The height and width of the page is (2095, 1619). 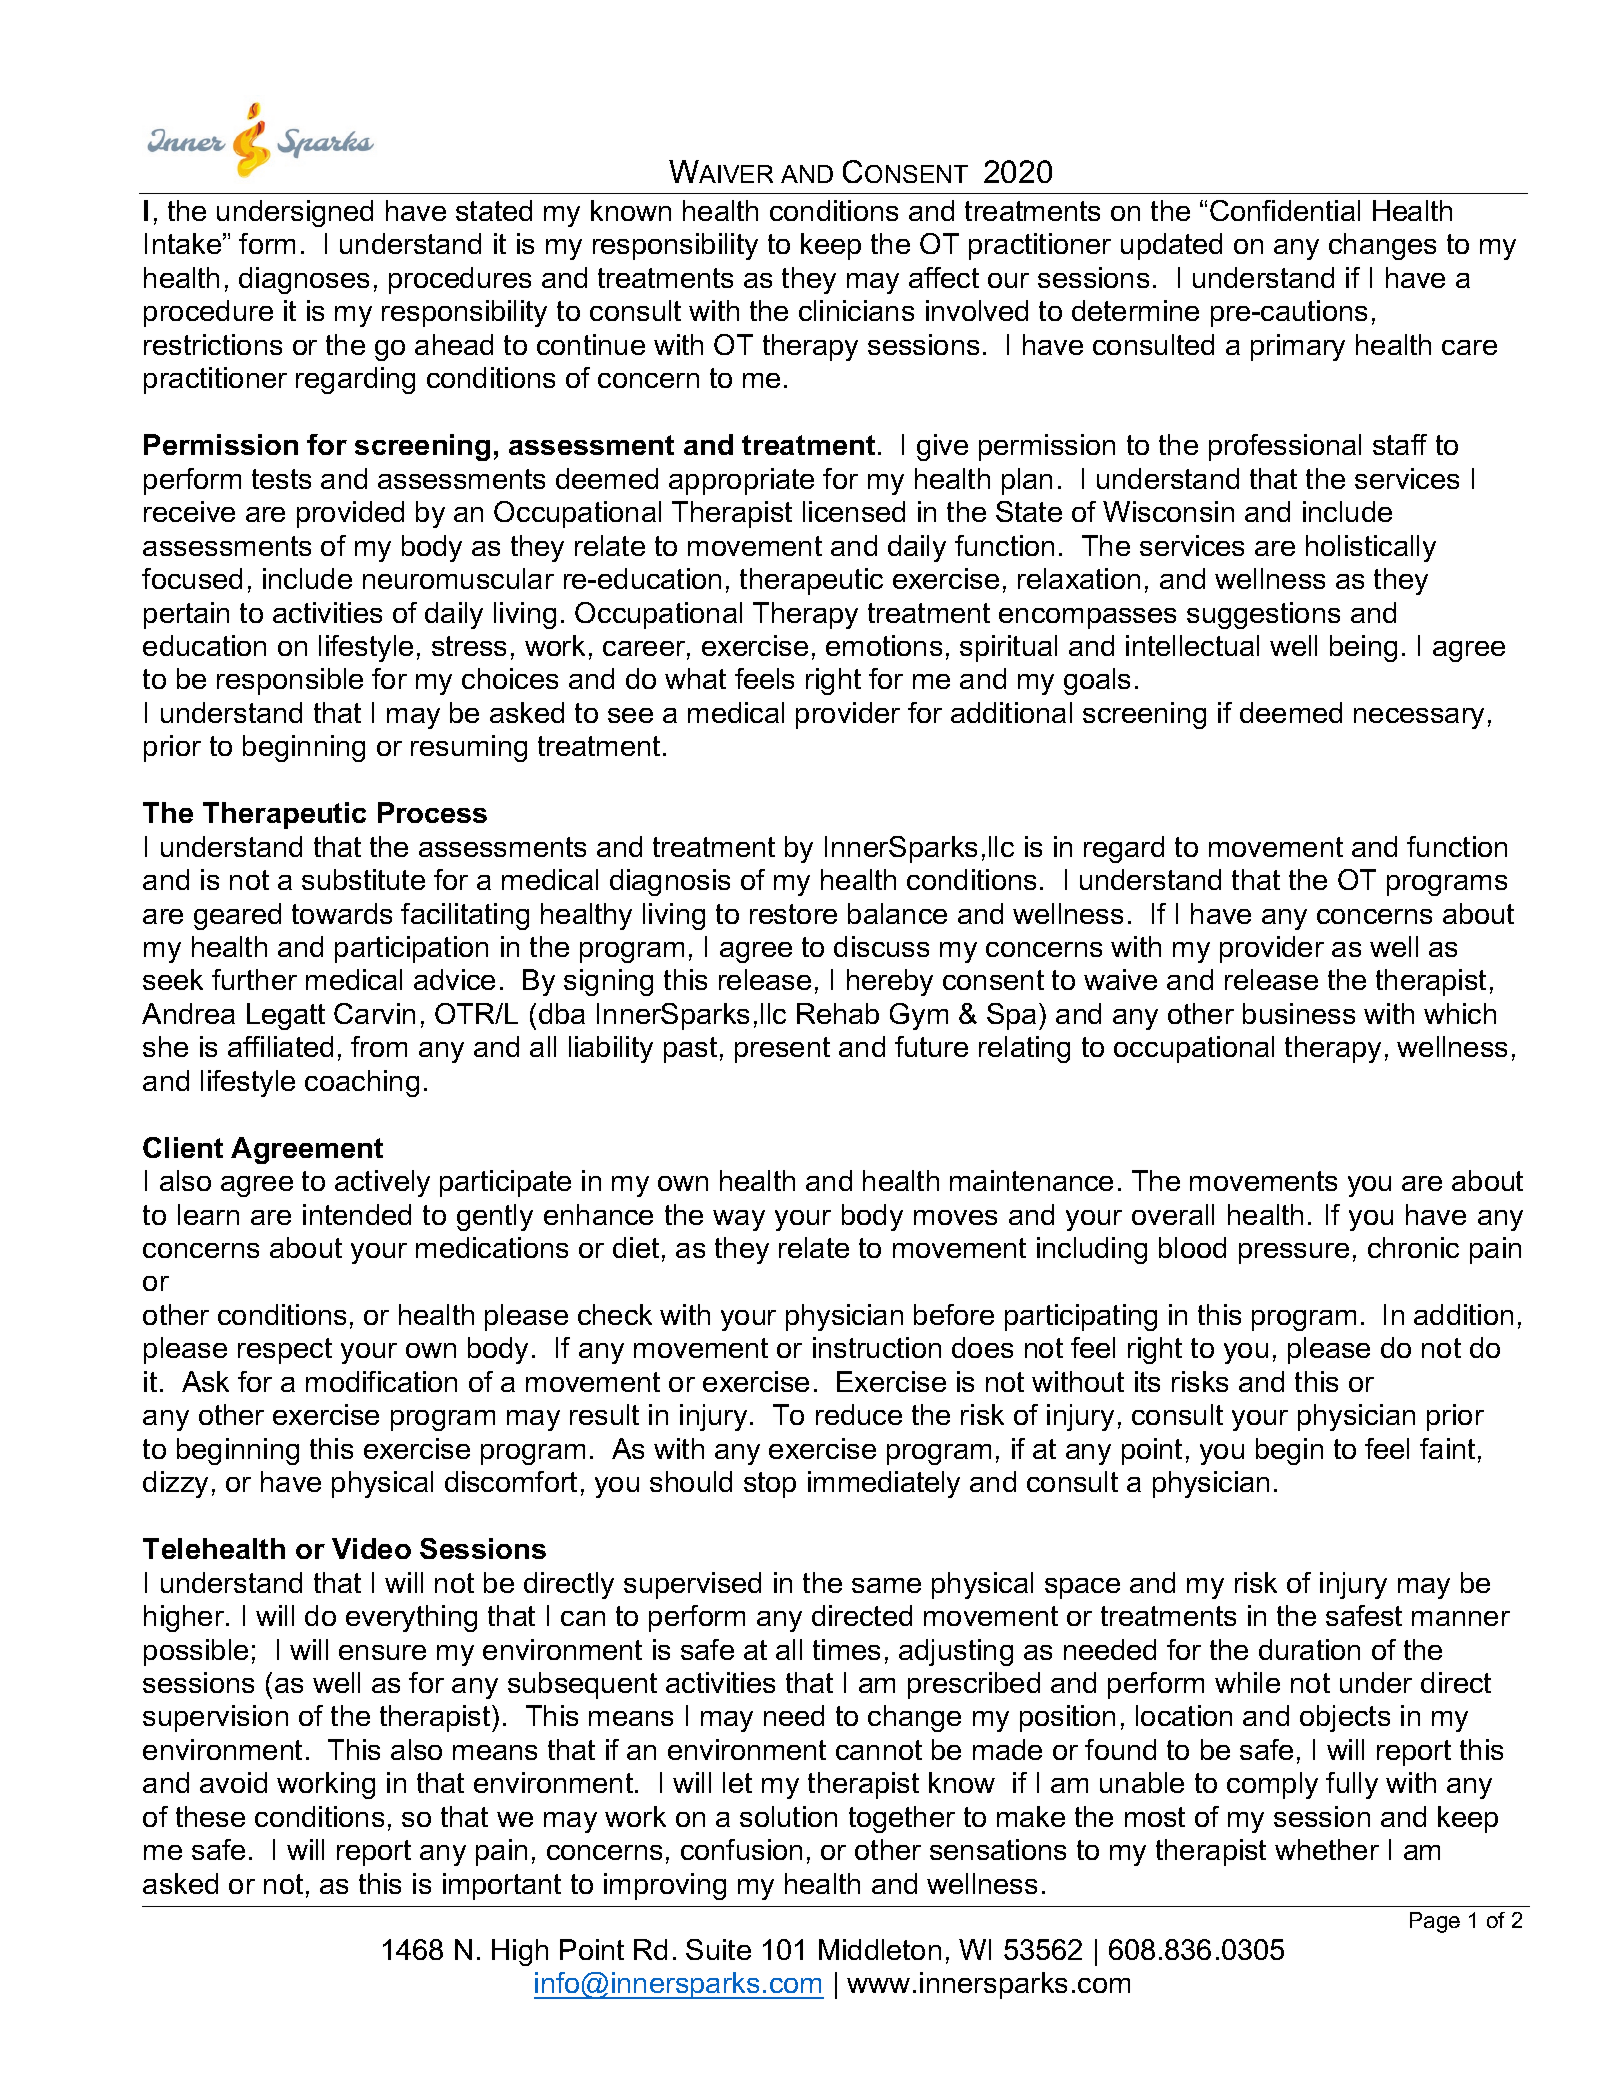 What do you see at coordinates (770, 1485) in the page?
I see `stop` at bounding box center [770, 1485].
